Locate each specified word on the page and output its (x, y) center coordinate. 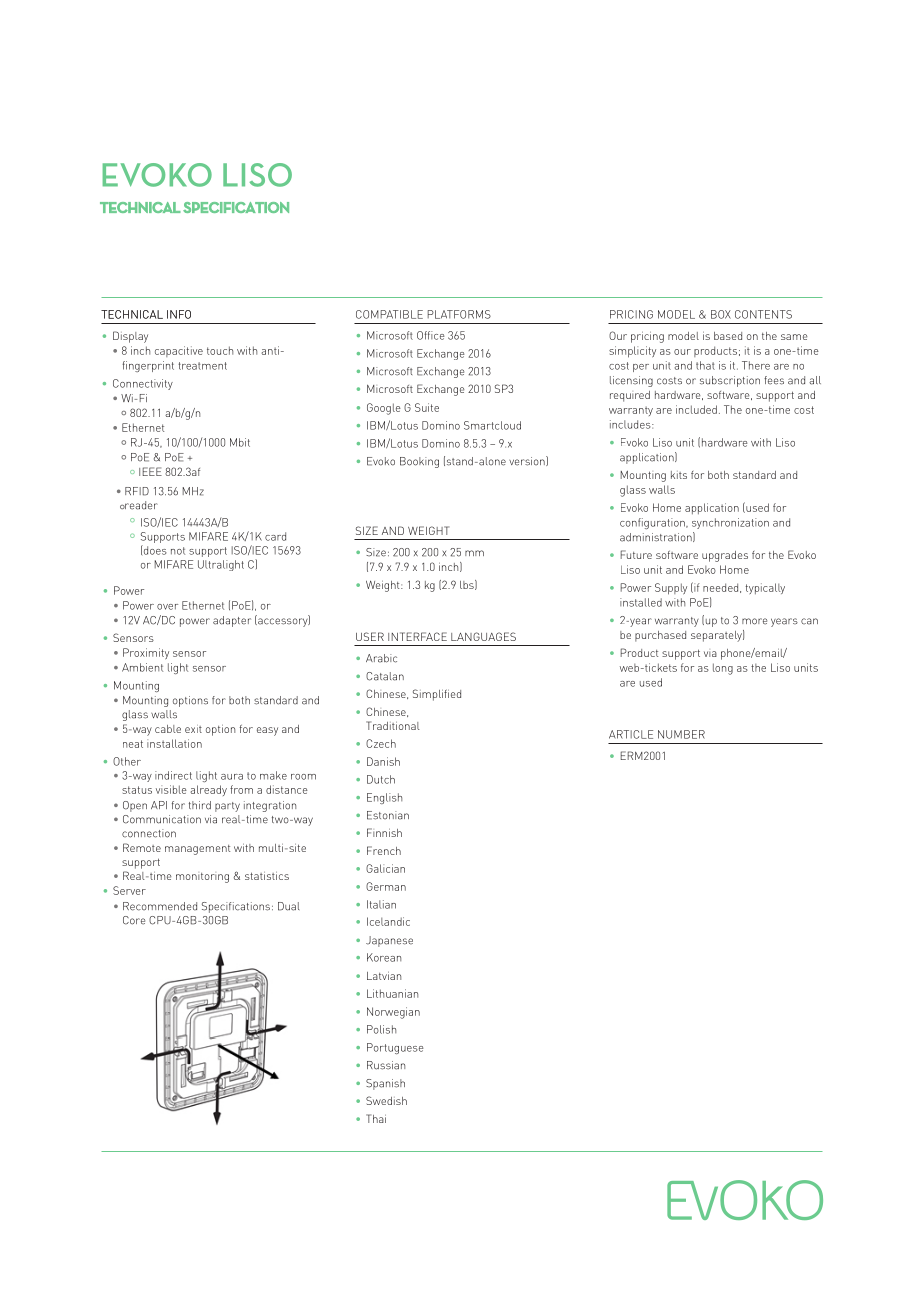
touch (220, 350)
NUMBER (681, 734)
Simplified (437, 695)
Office (431, 335)
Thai (376, 1118)
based (728, 336)
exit (193, 729)
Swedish (386, 1100)
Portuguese (395, 1048)
